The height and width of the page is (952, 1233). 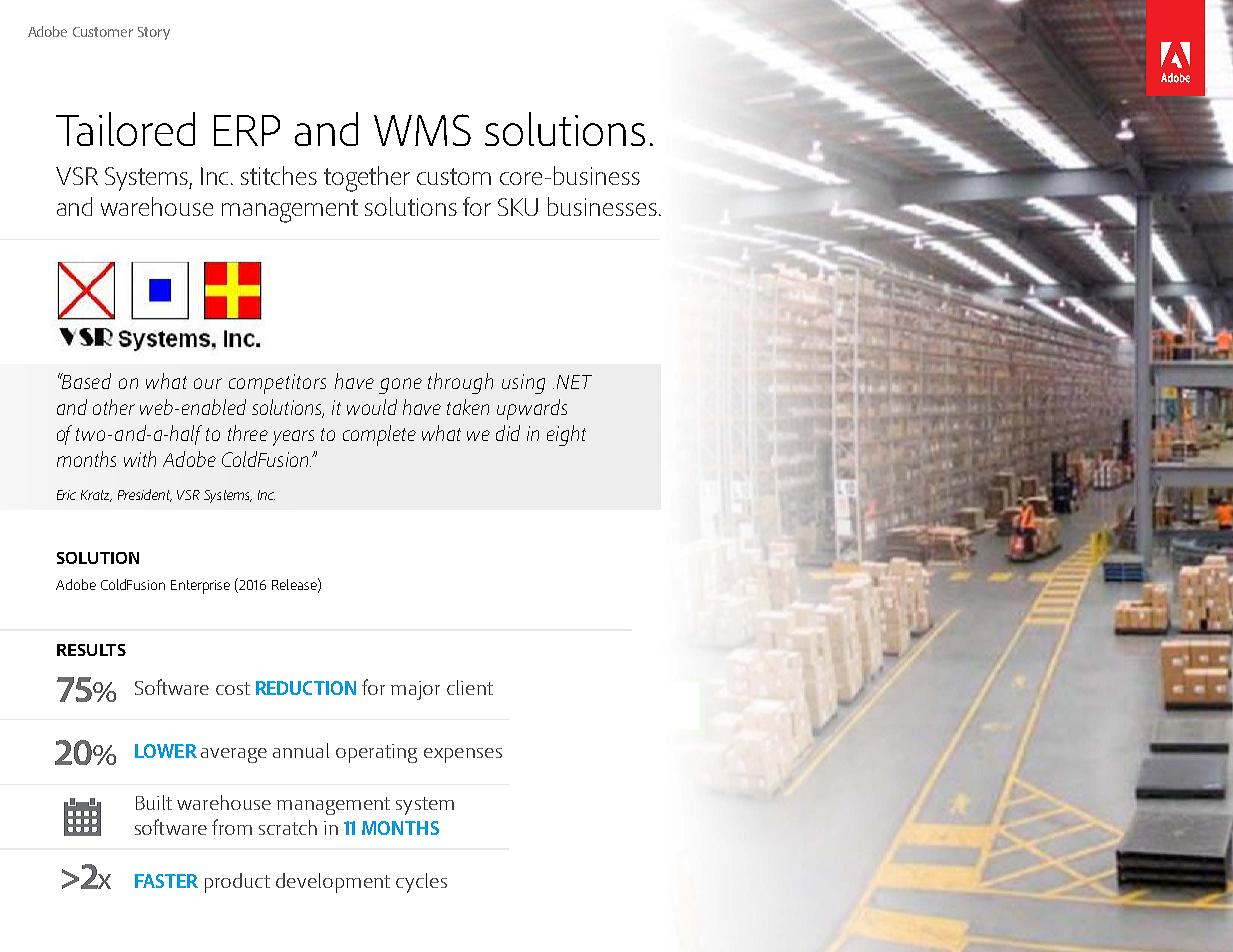 I want to click on FASTER, so click(x=166, y=881).
